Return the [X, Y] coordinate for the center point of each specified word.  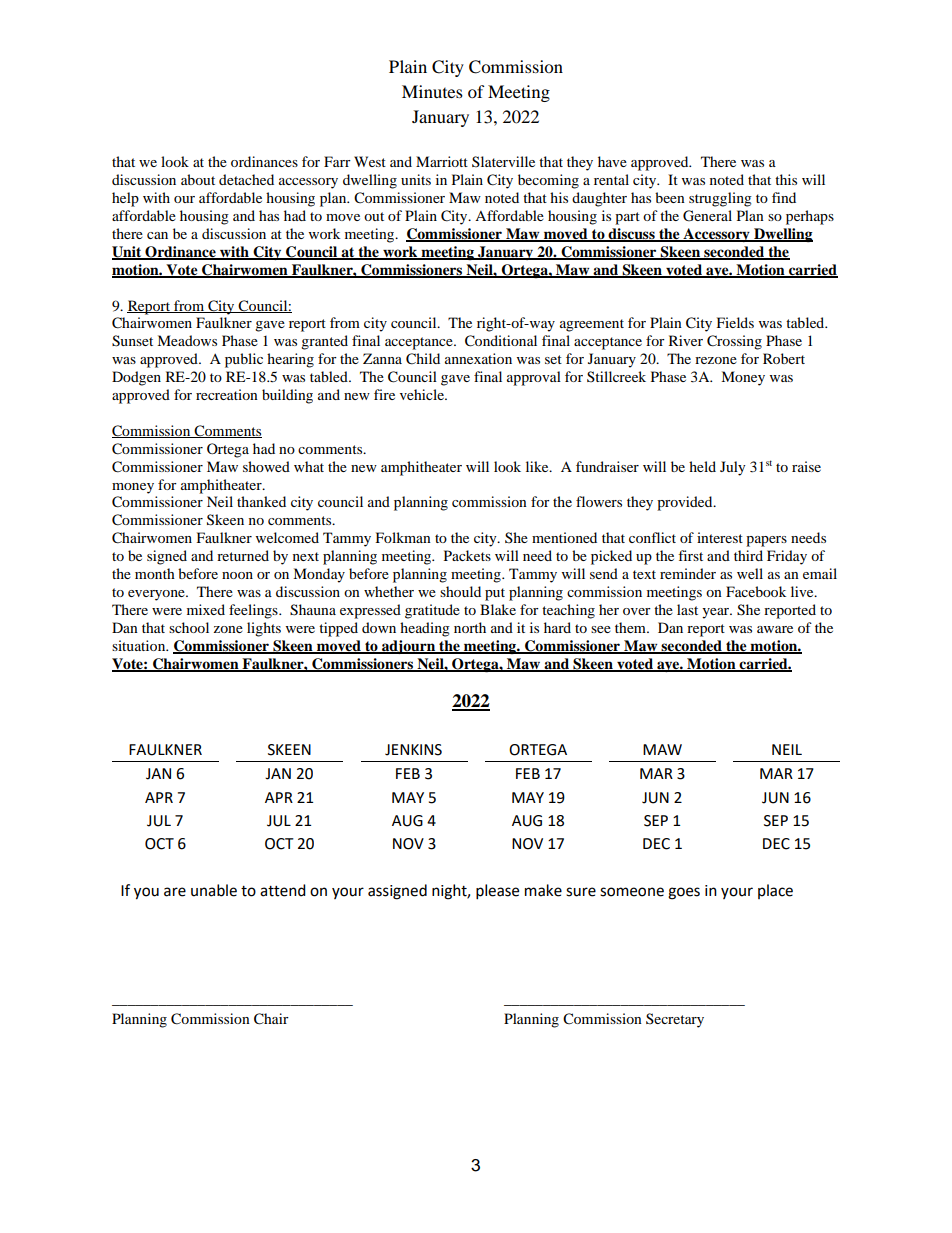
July [733, 468]
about [198, 179]
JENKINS [413, 750]
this [786, 179]
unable [214, 890]
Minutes [432, 91]
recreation [227, 394]
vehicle [423, 394]
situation [140, 645]
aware [775, 629]
